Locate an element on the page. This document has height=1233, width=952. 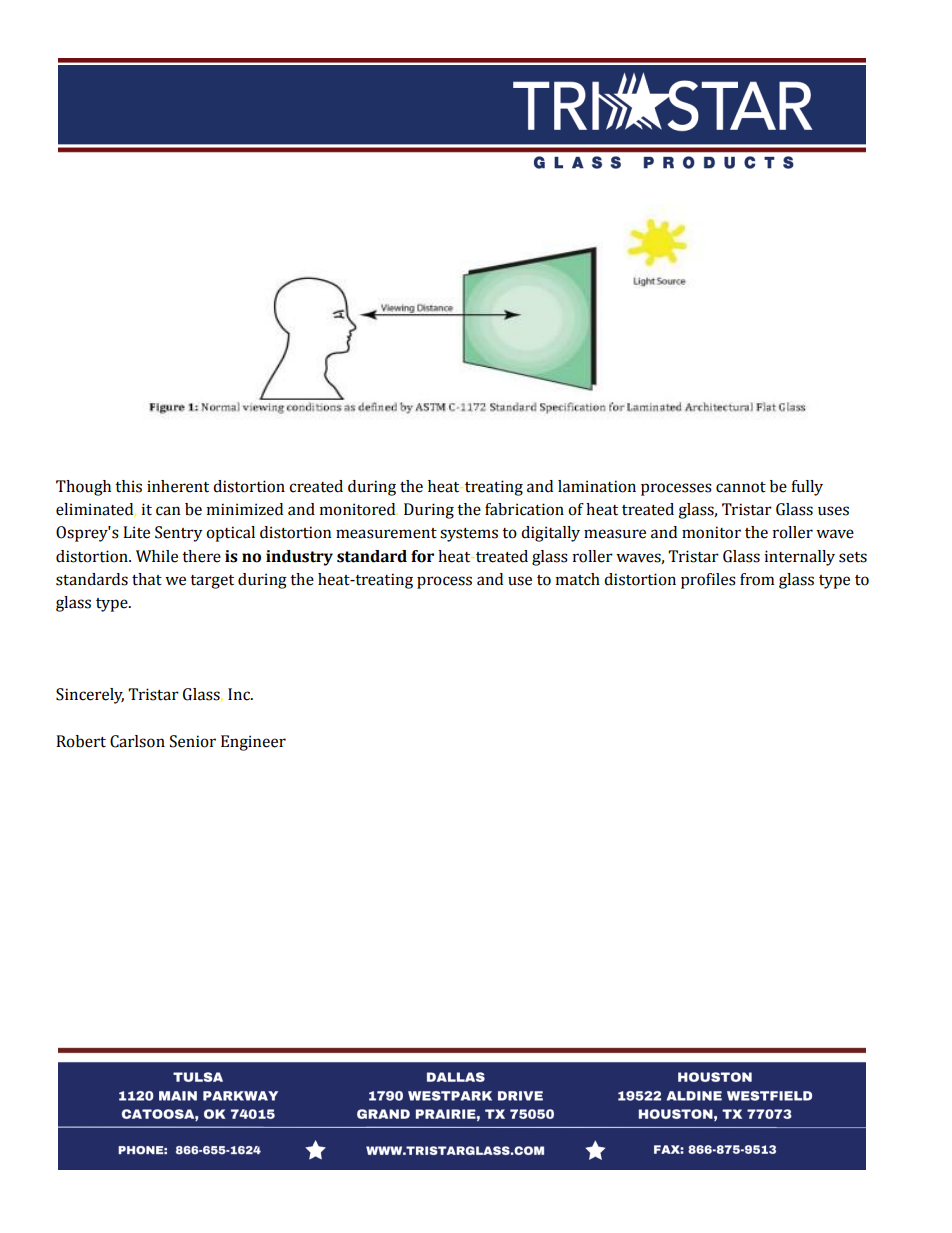
fabrication is located at coordinates (524, 509).
